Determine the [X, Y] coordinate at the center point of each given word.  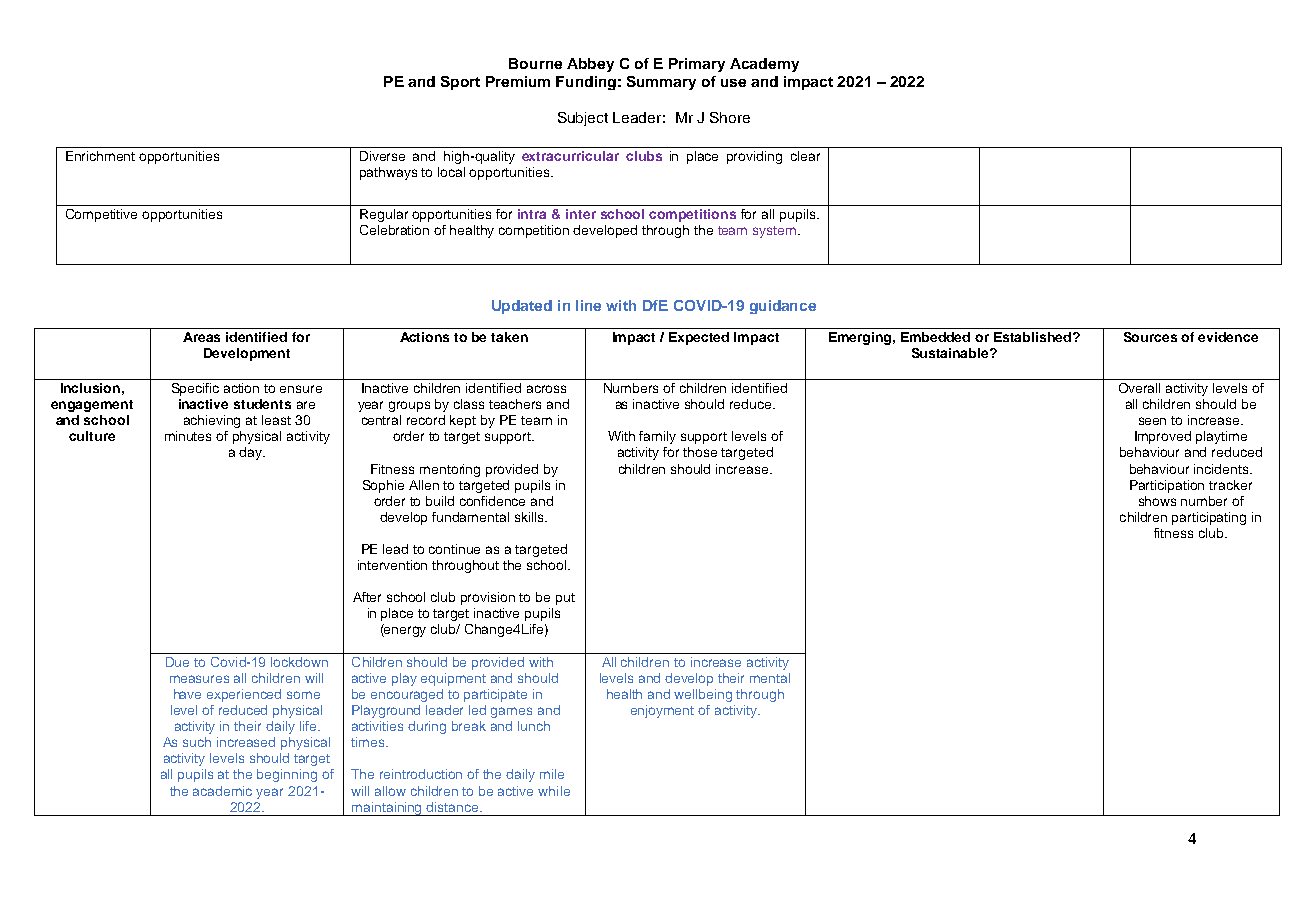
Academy [764, 65]
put [565, 599]
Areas [201, 337]
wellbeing [703, 695]
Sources [1150, 337]
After [367, 597]
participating [1209, 518]
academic [222, 791]
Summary [661, 83]
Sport [460, 83]
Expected [699, 338]
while [554, 791]
